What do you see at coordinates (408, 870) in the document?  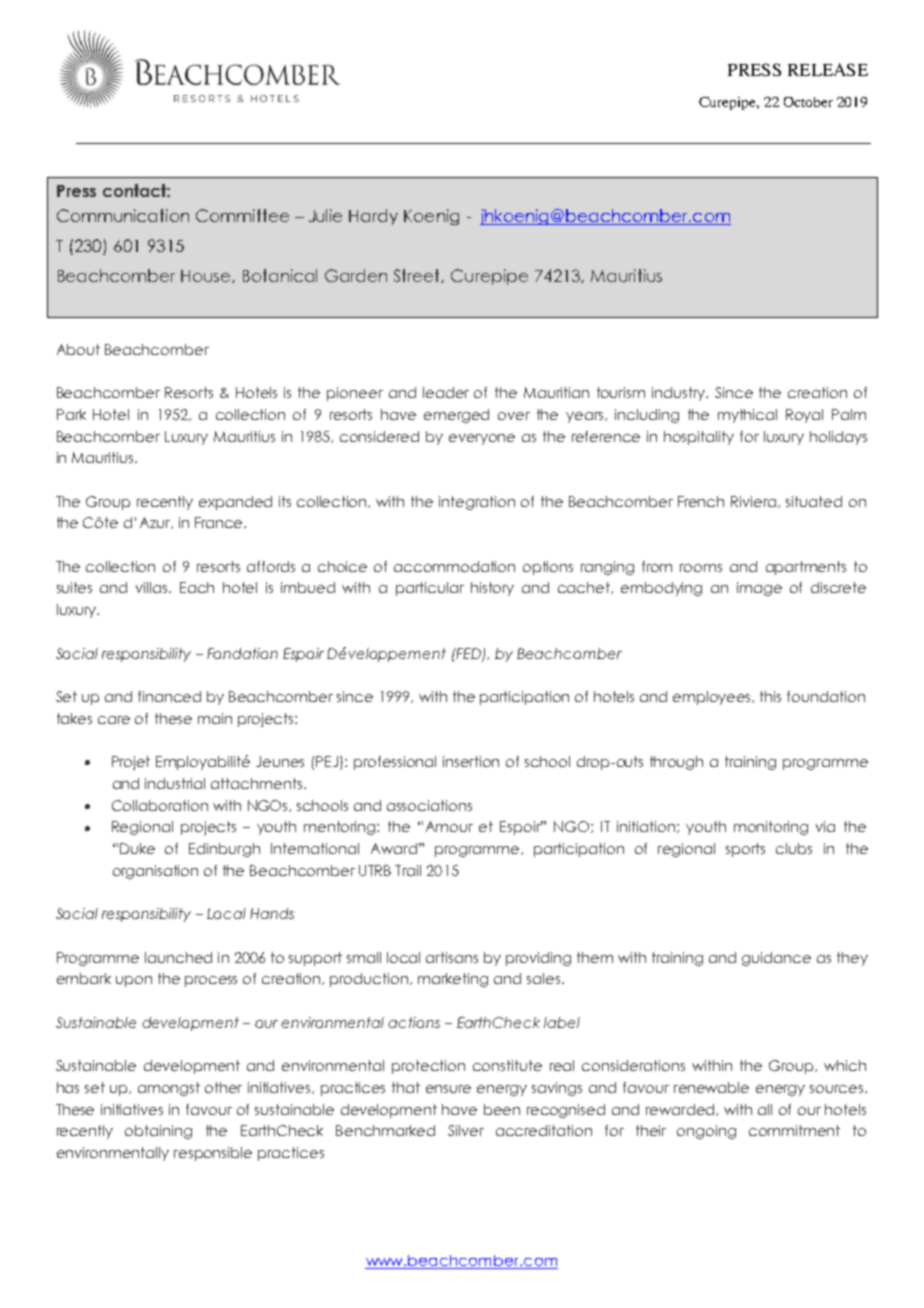 I see `Trail` at bounding box center [408, 870].
